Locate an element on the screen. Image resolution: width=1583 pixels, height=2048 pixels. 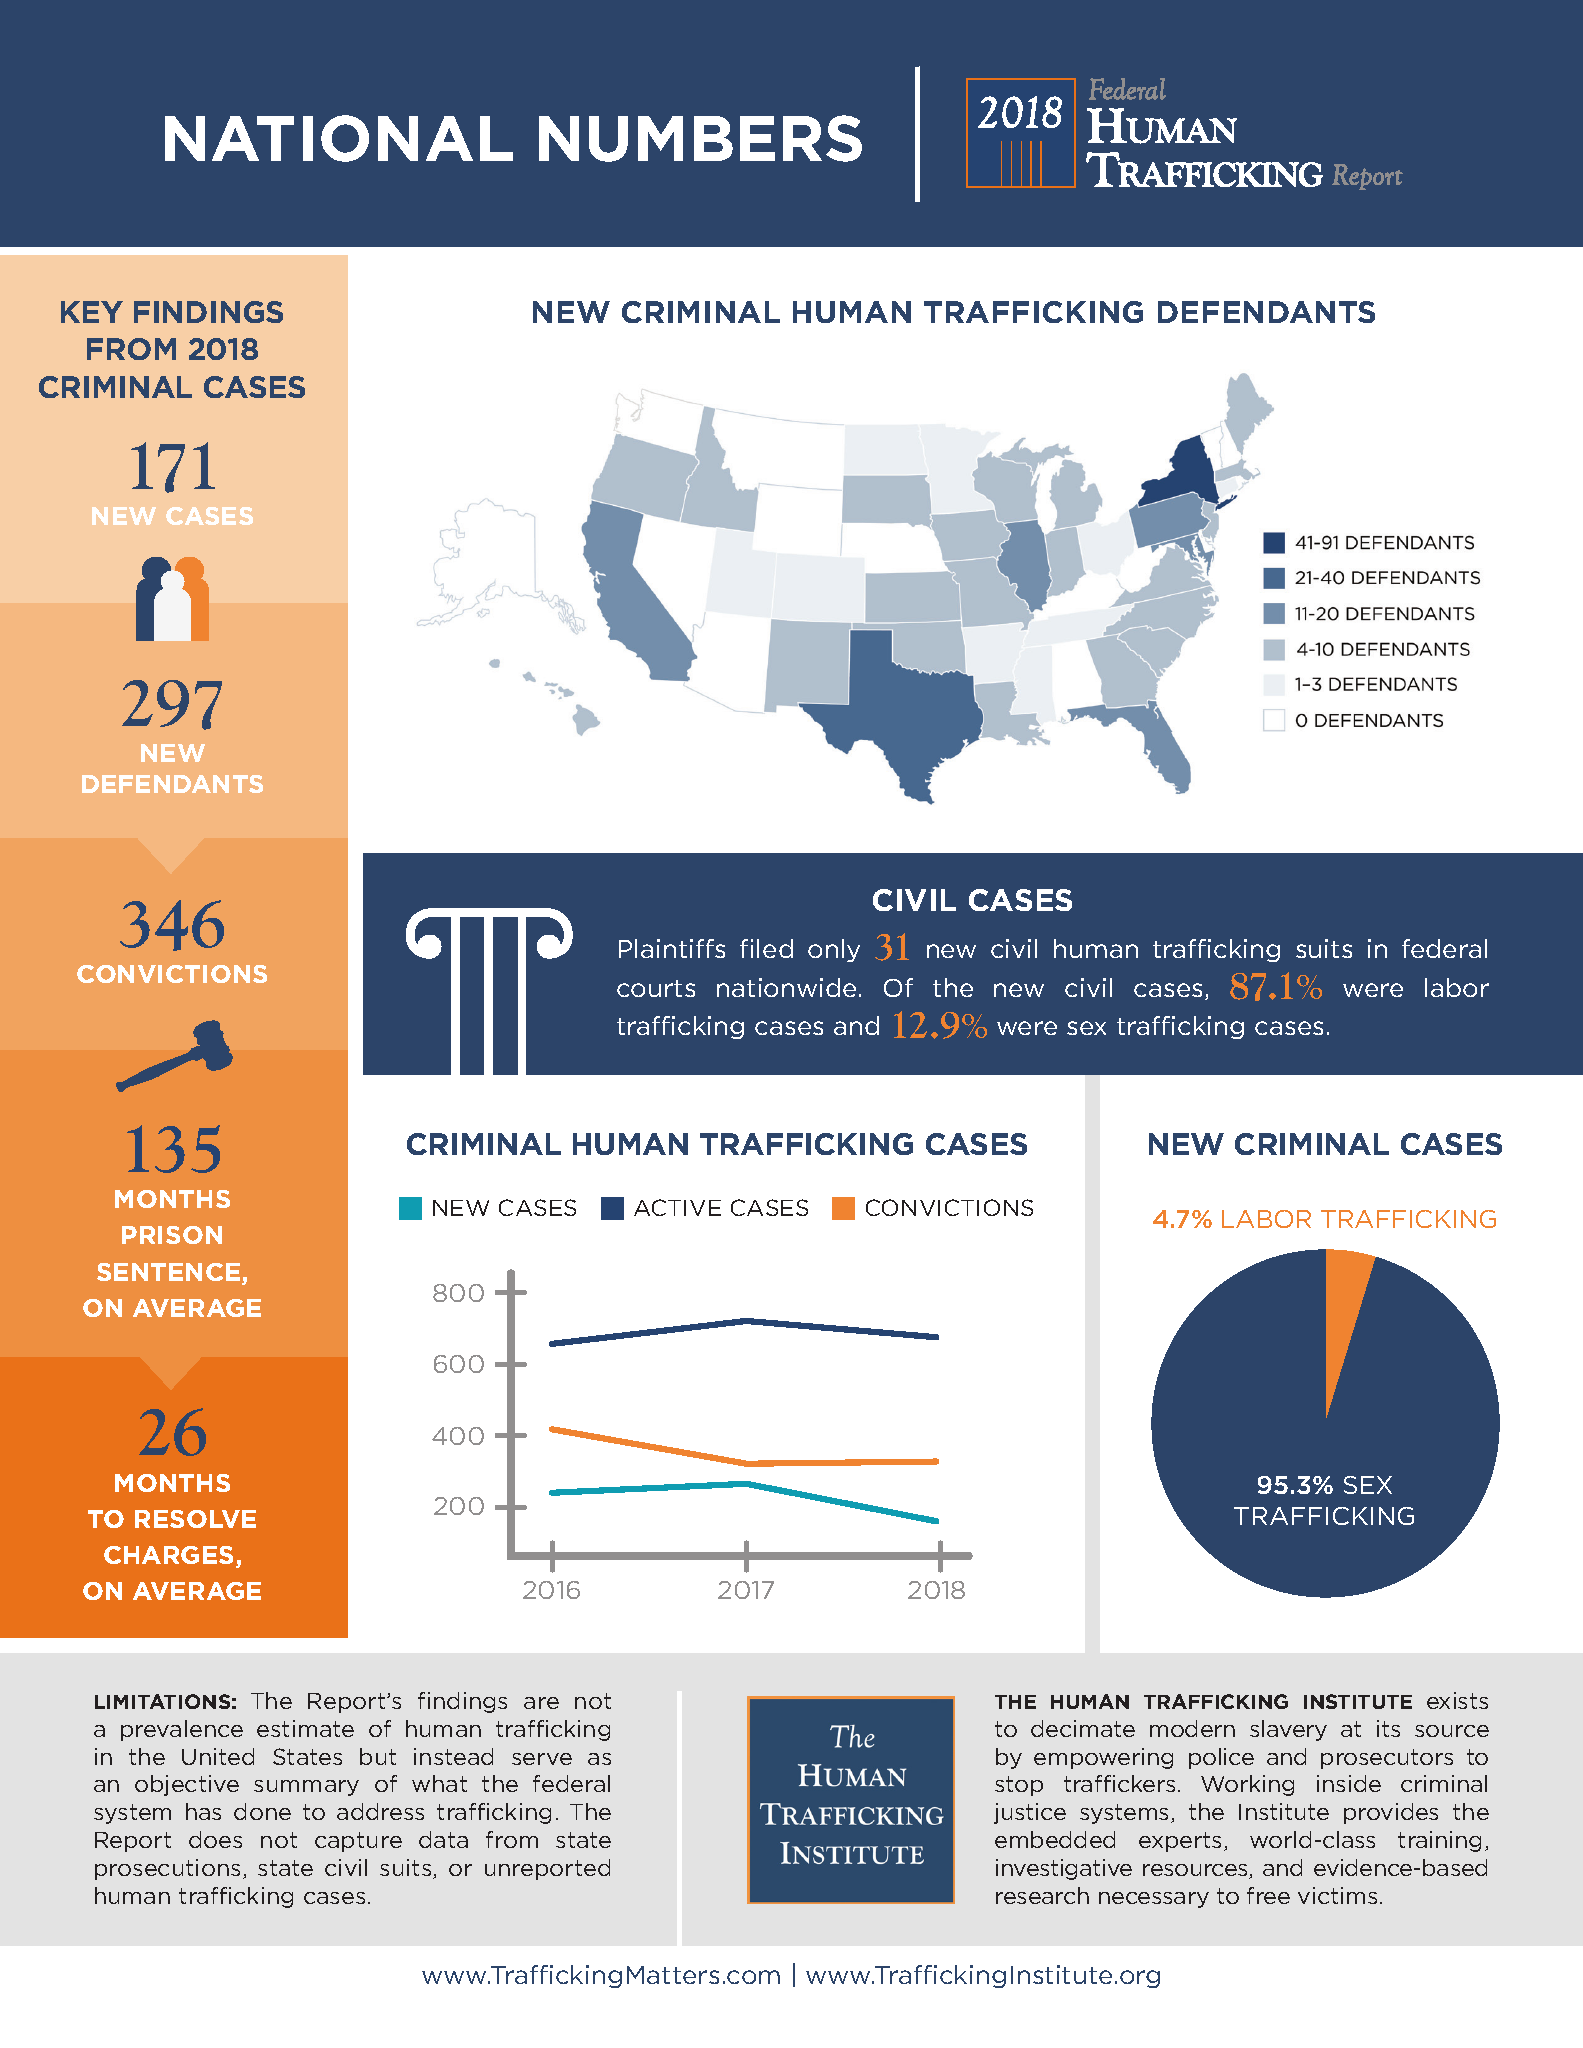
NUMBERS is located at coordinates (700, 138).
